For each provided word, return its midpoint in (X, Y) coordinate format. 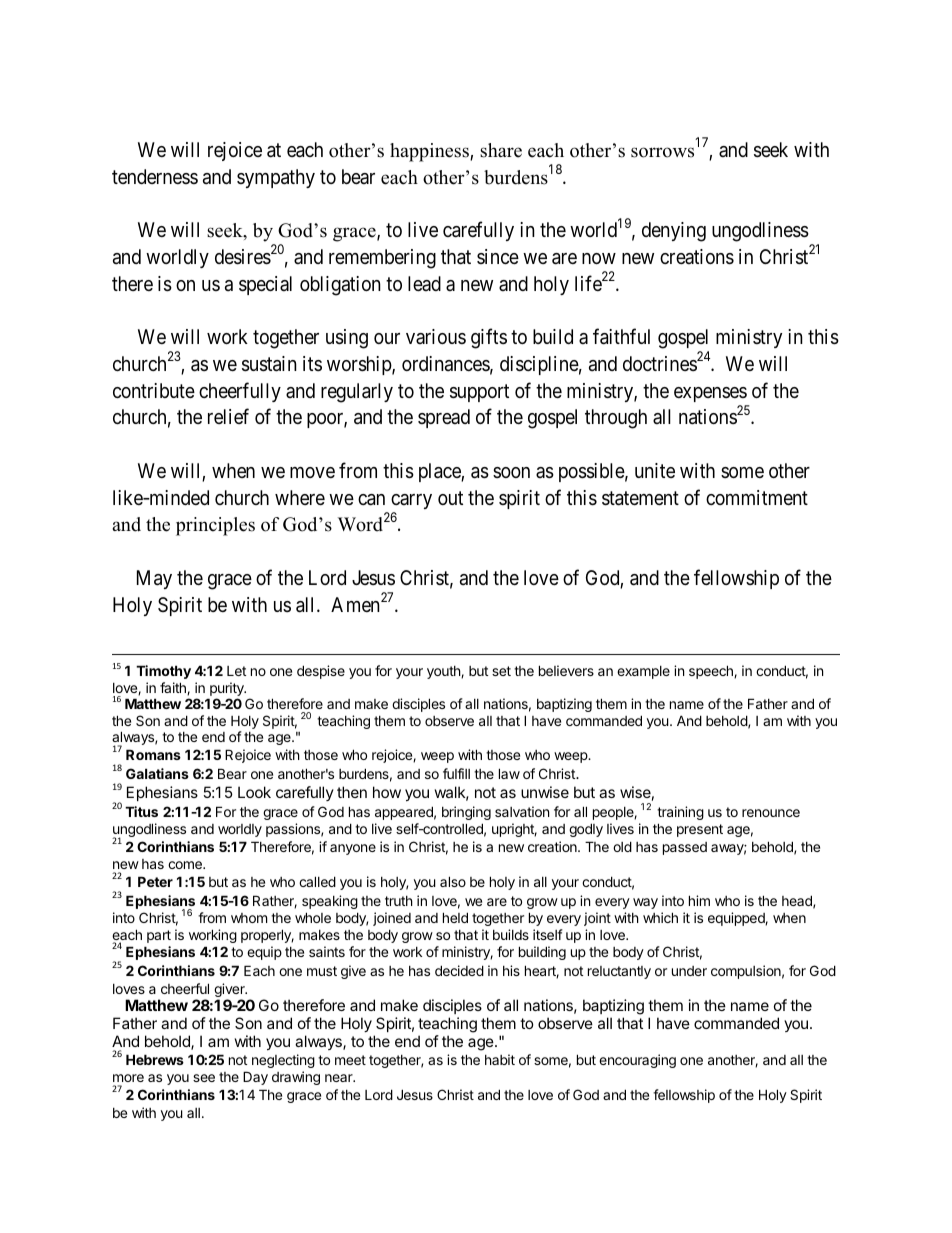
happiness (430, 152)
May (154, 579)
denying (674, 232)
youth (444, 672)
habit (500, 1059)
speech (712, 672)
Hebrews (155, 1059)
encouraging (637, 1061)
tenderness (155, 176)
